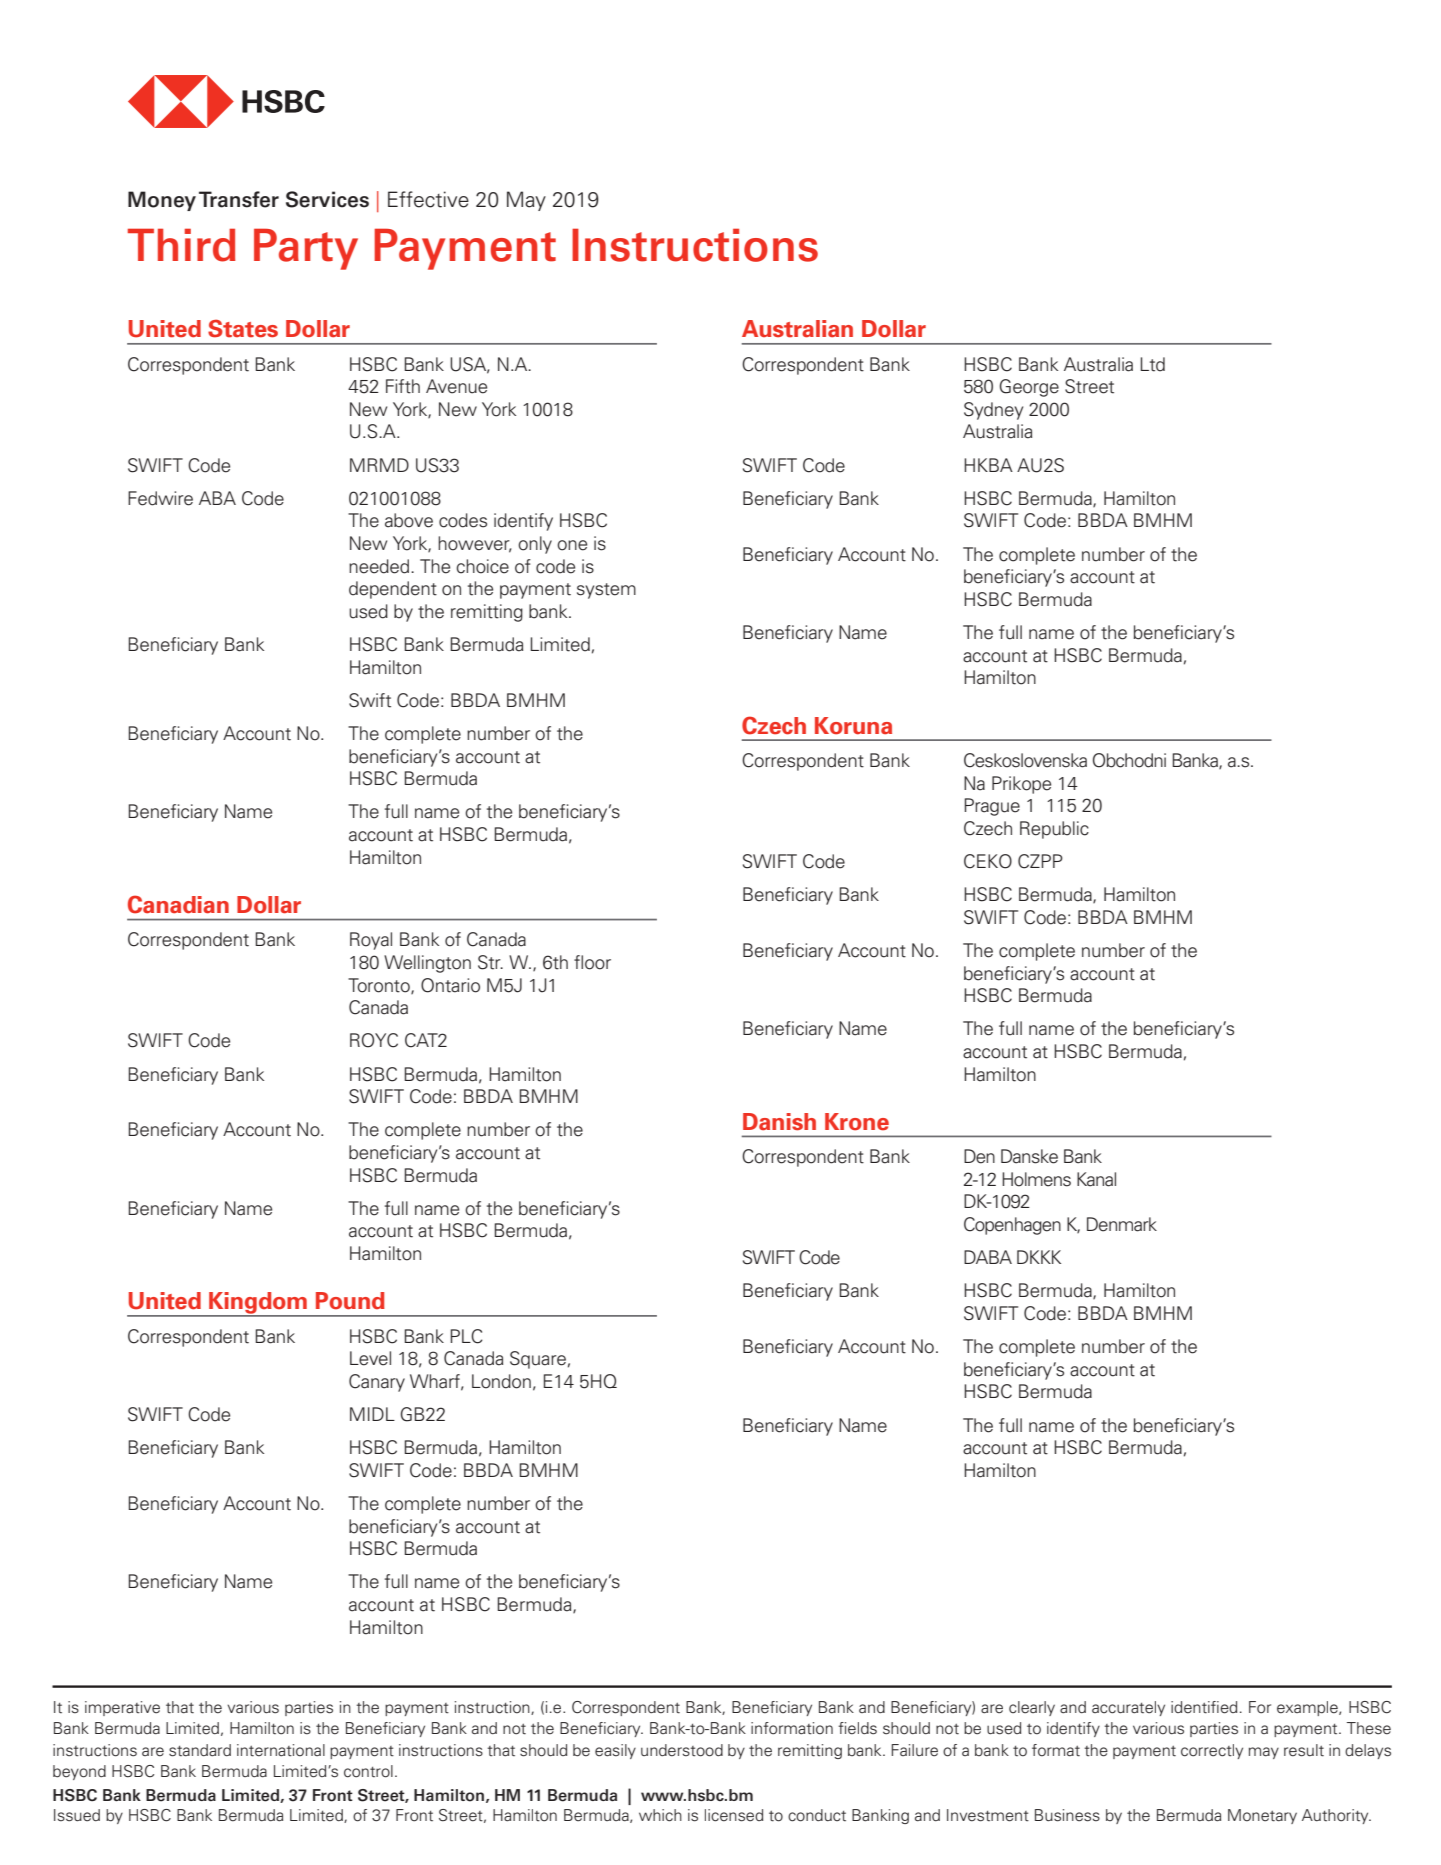 Image resolution: width=1441 pixels, height=1865 pixels. I want to click on Toronto, so click(380, 986).
